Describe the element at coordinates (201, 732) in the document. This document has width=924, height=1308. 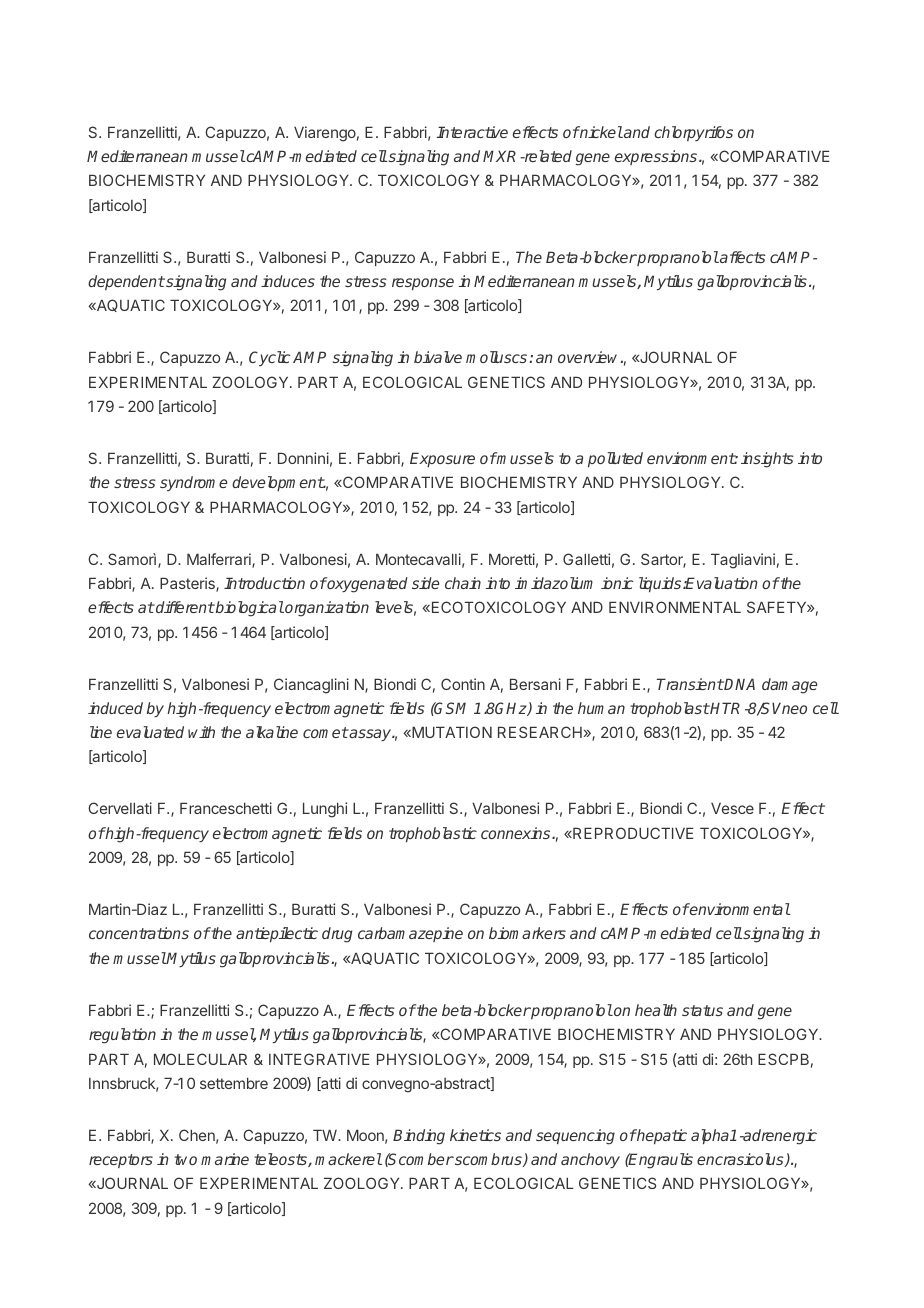
I see `with` at that location.
